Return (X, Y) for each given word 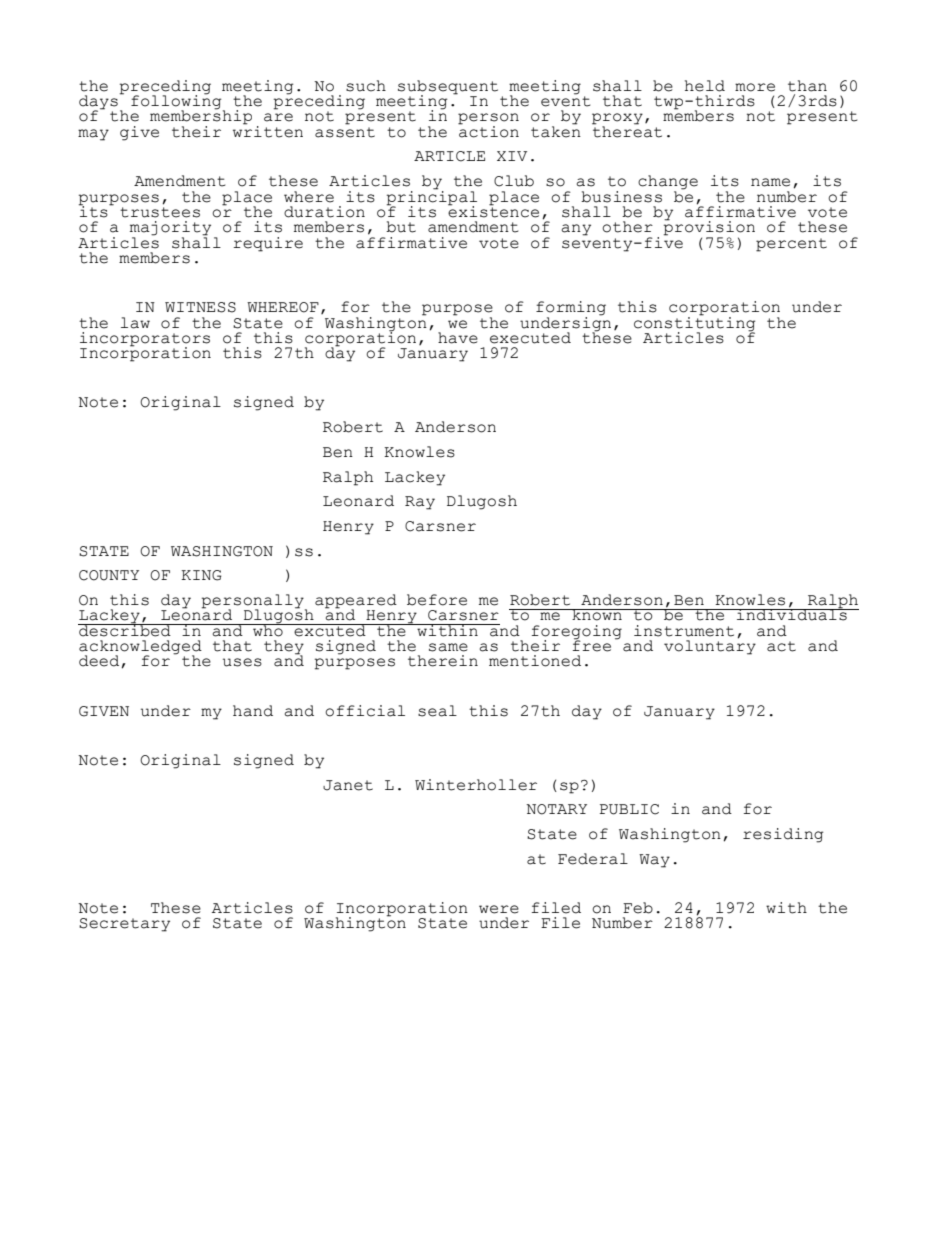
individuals (792, 614)
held (705, 86)
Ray (420, 503)
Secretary (124, 925)
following (177, 102)
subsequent (448, 88)
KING (201, 575)
